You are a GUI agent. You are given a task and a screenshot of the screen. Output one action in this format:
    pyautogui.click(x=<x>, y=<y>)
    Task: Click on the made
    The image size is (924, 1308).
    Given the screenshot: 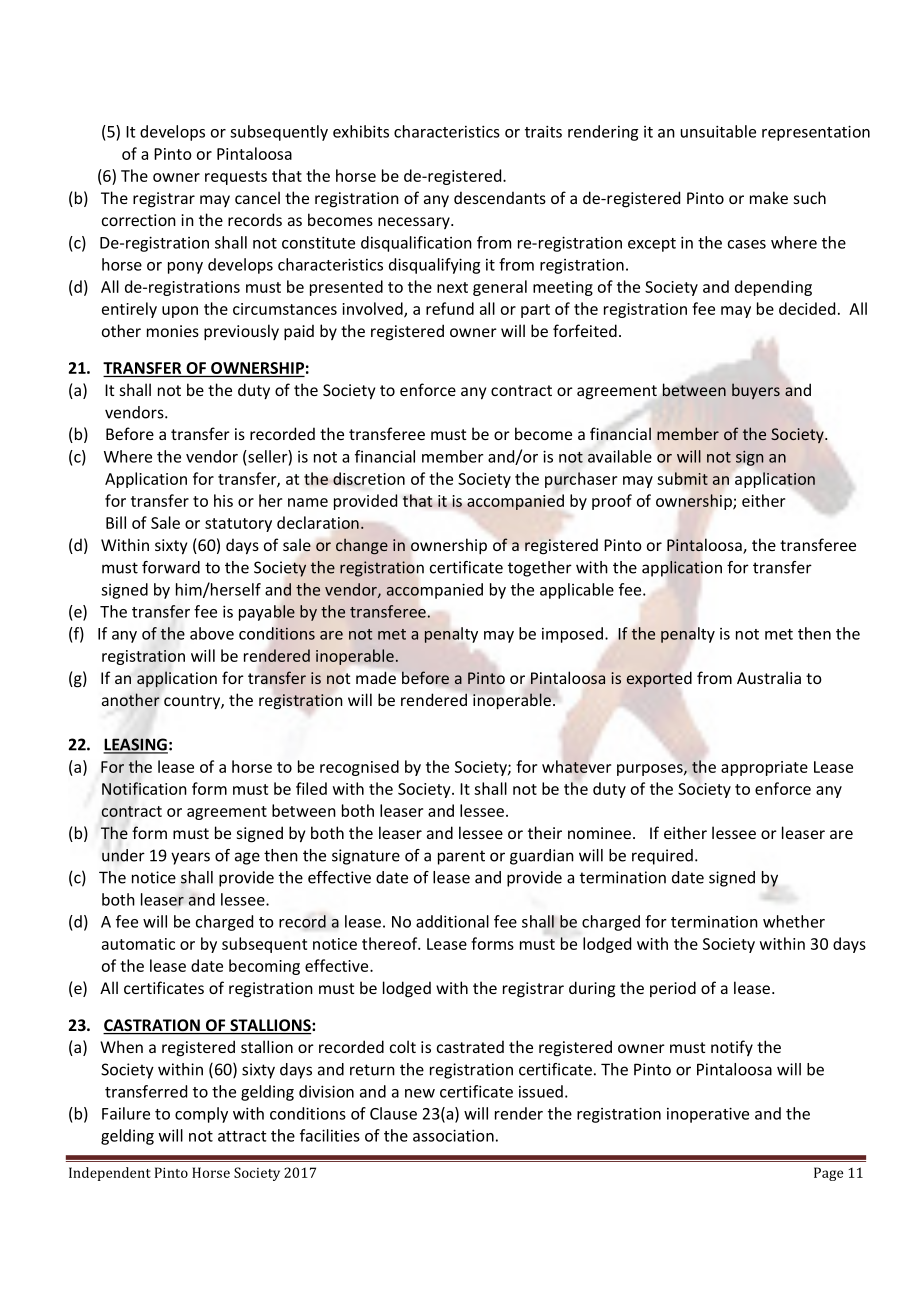 What is the action you would take?
    pyautogui.click(x=376, y=677)
